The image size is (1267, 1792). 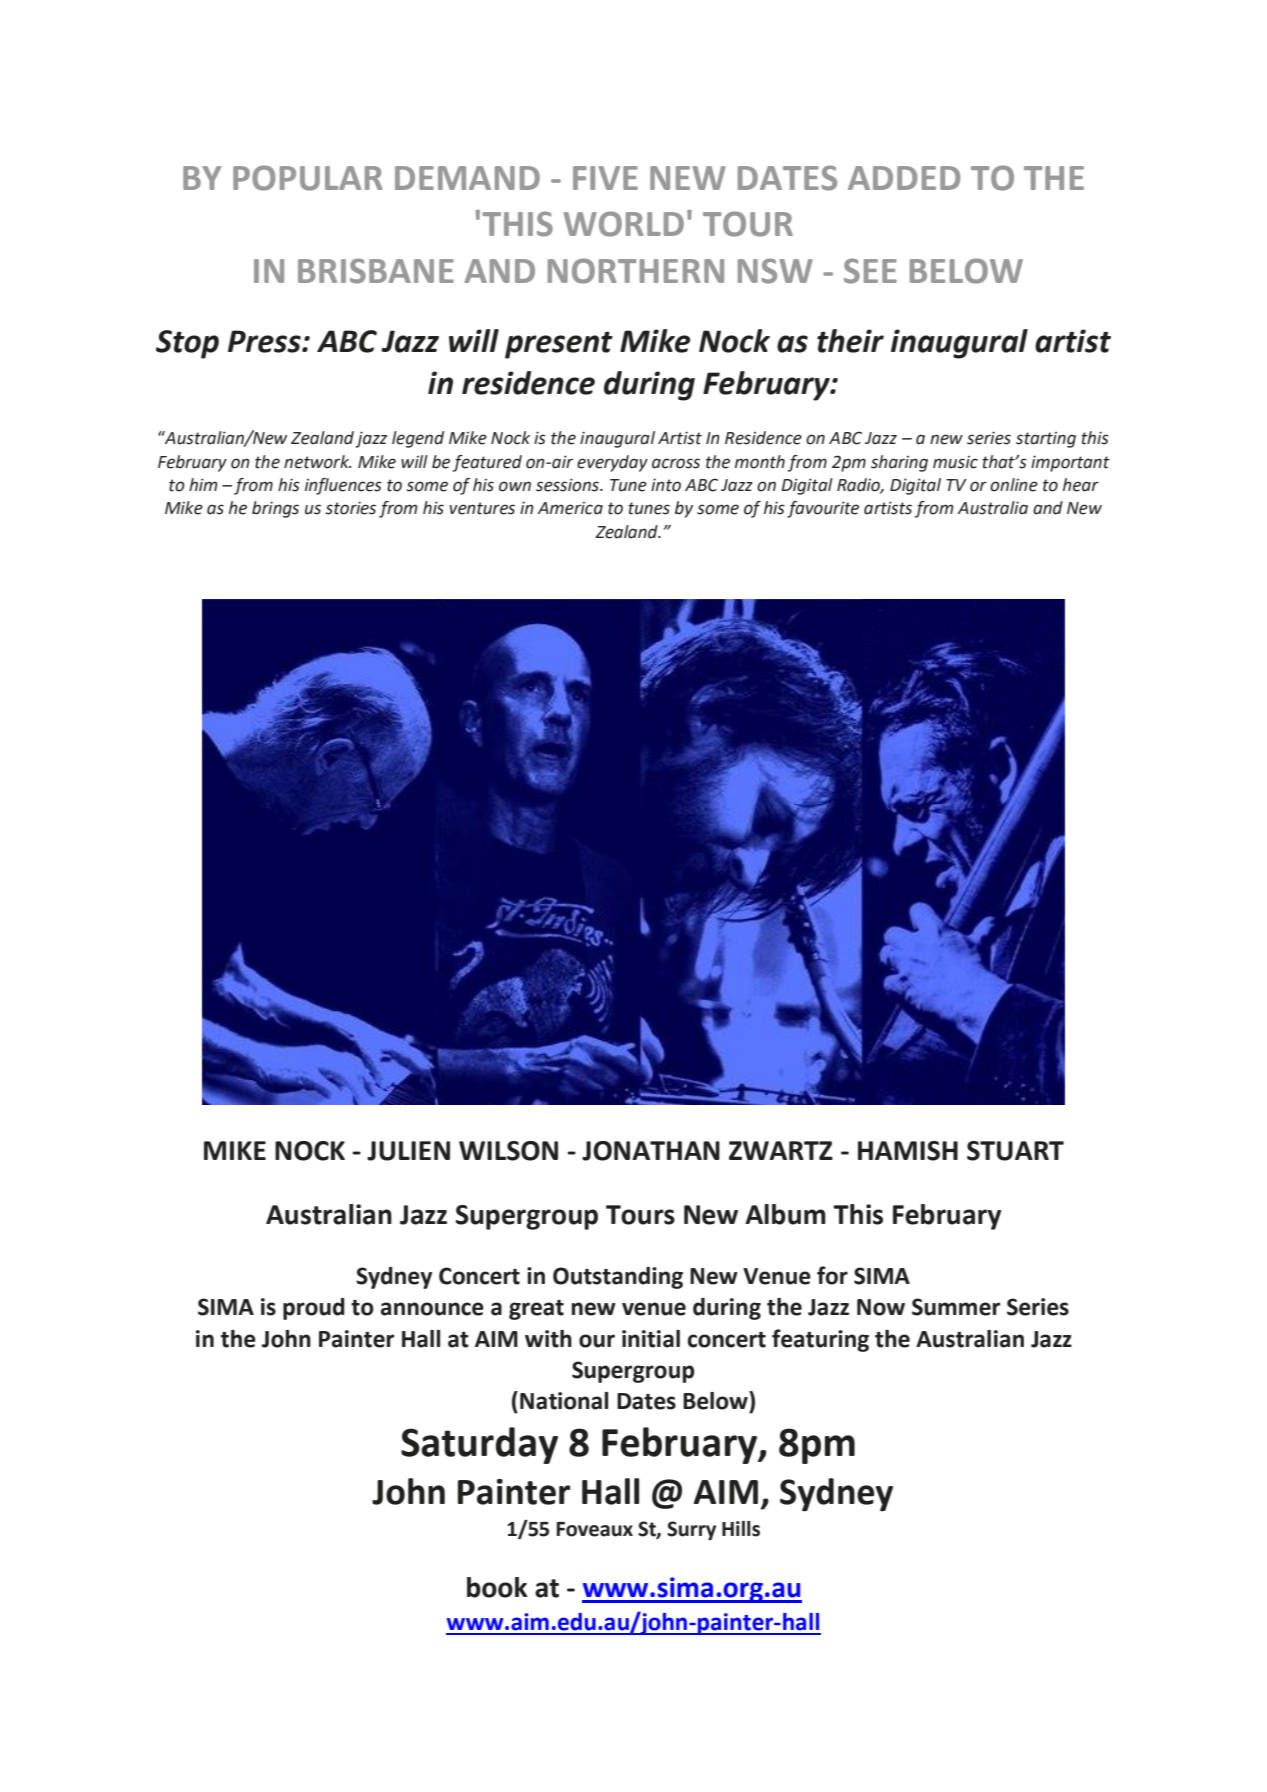 What do you see at coordinates (497, 1587) in the page?
I see `book` at bounding box center [497, 1587].
